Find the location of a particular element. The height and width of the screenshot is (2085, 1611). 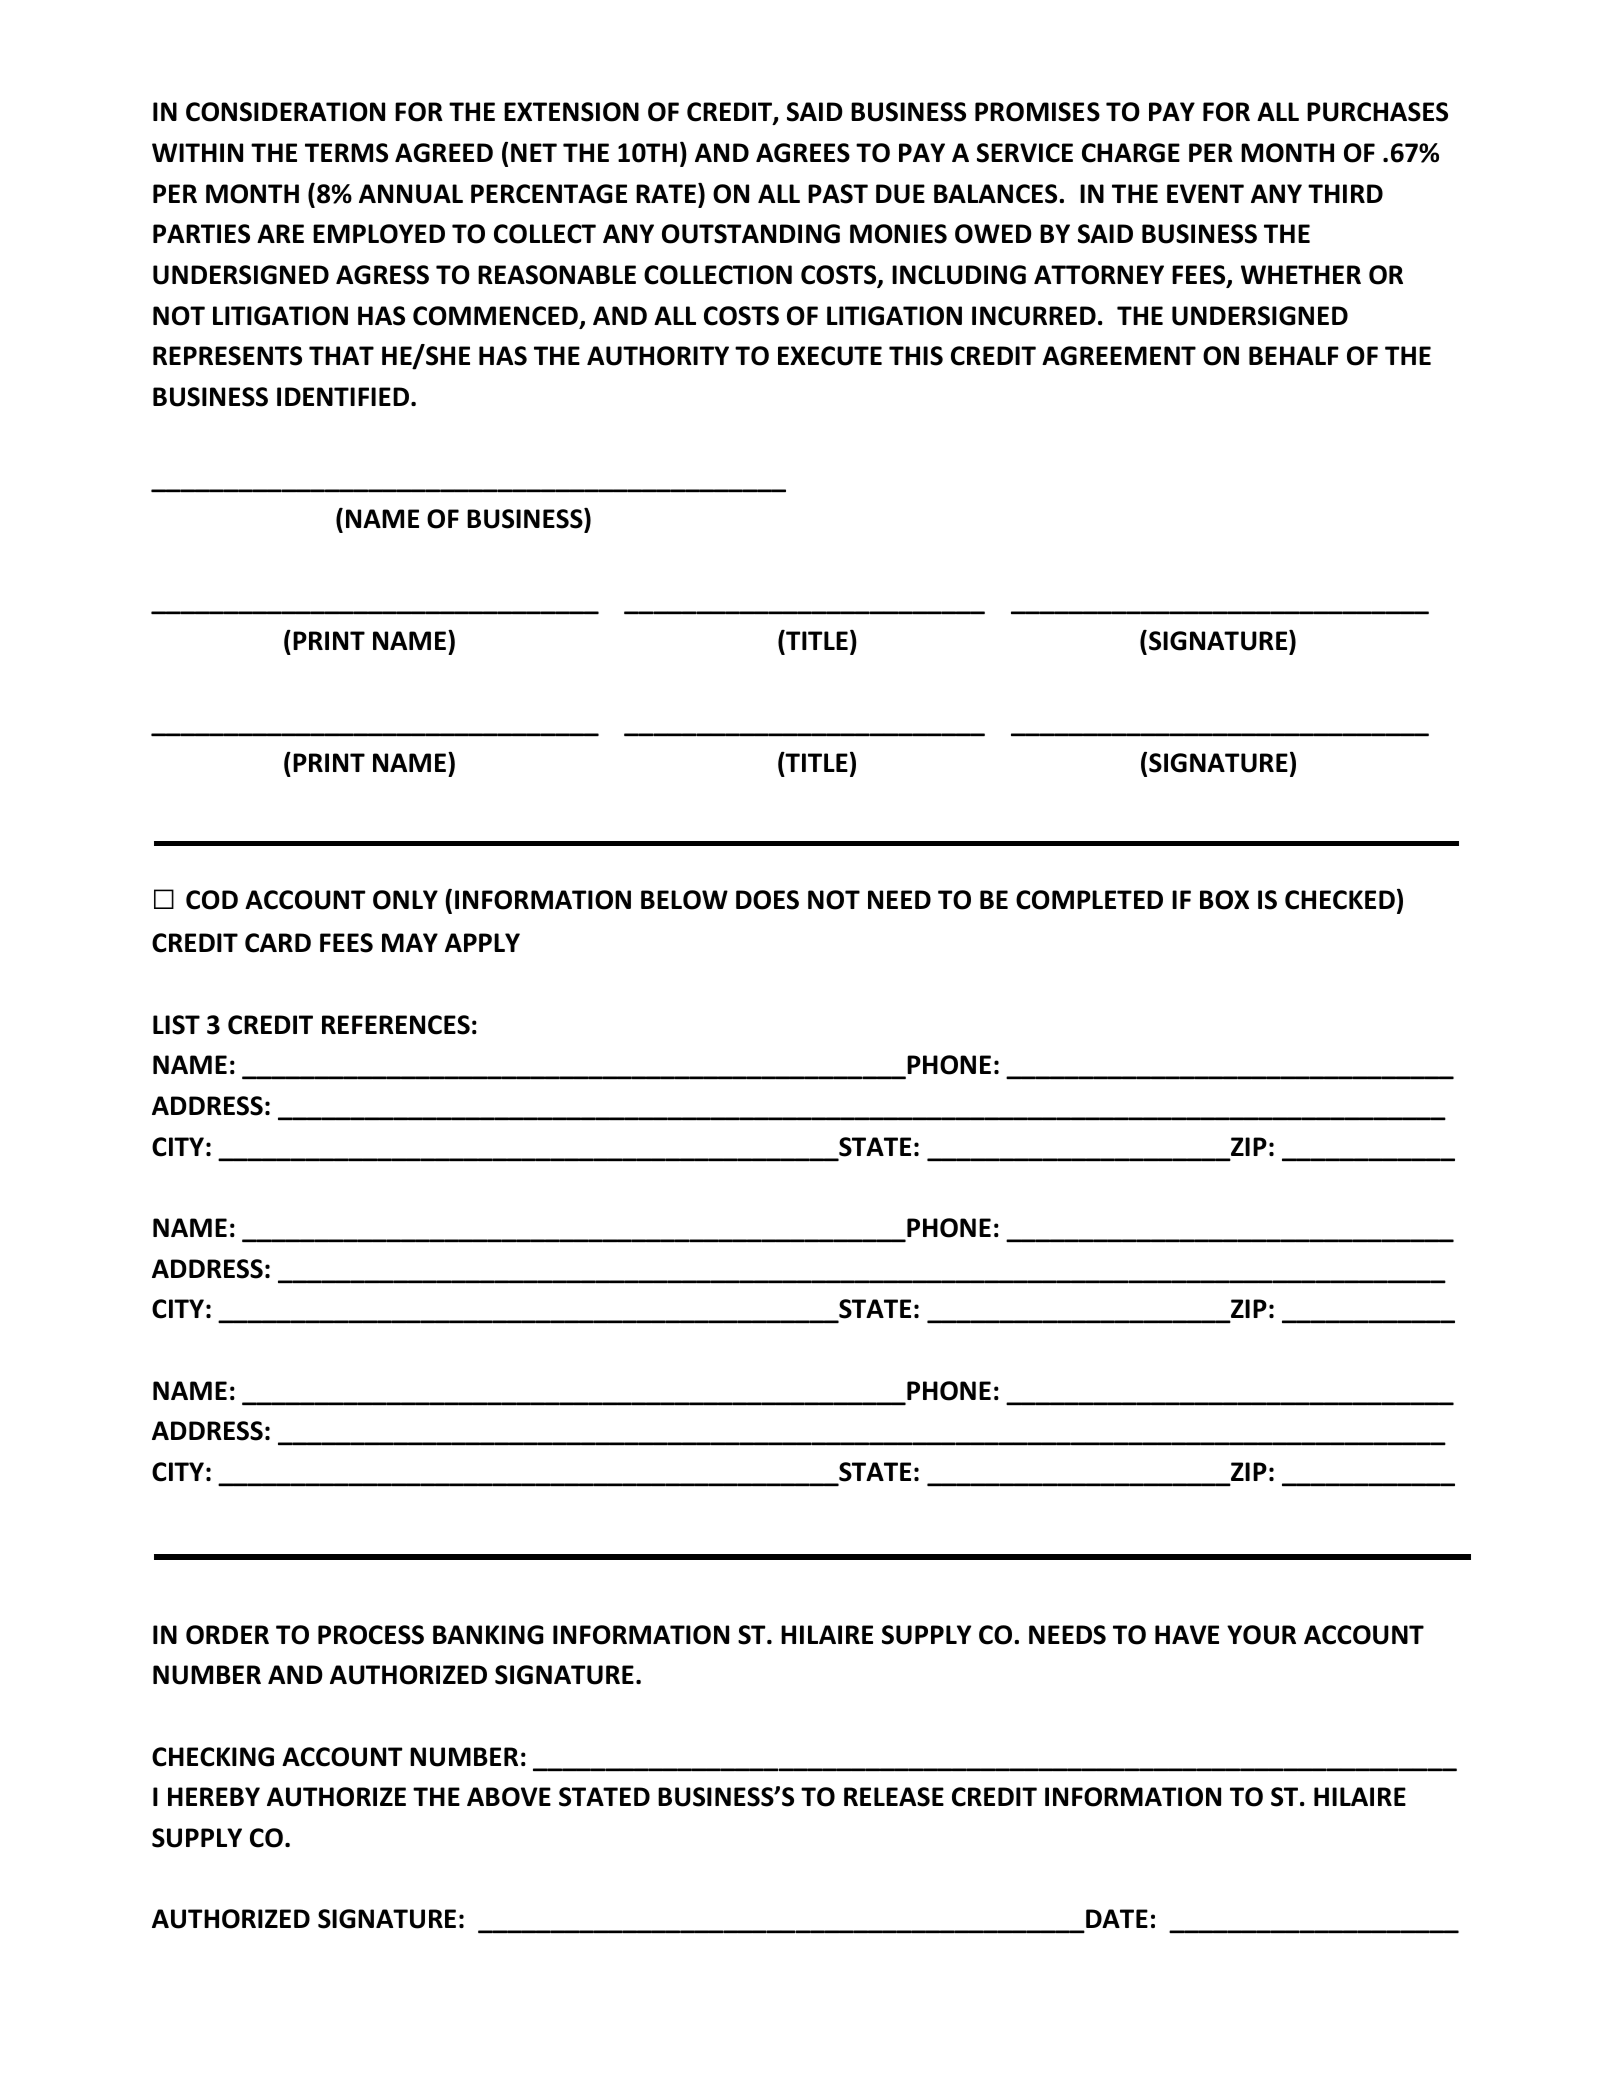

RELEASE is located at coordinates (894, 1797).
